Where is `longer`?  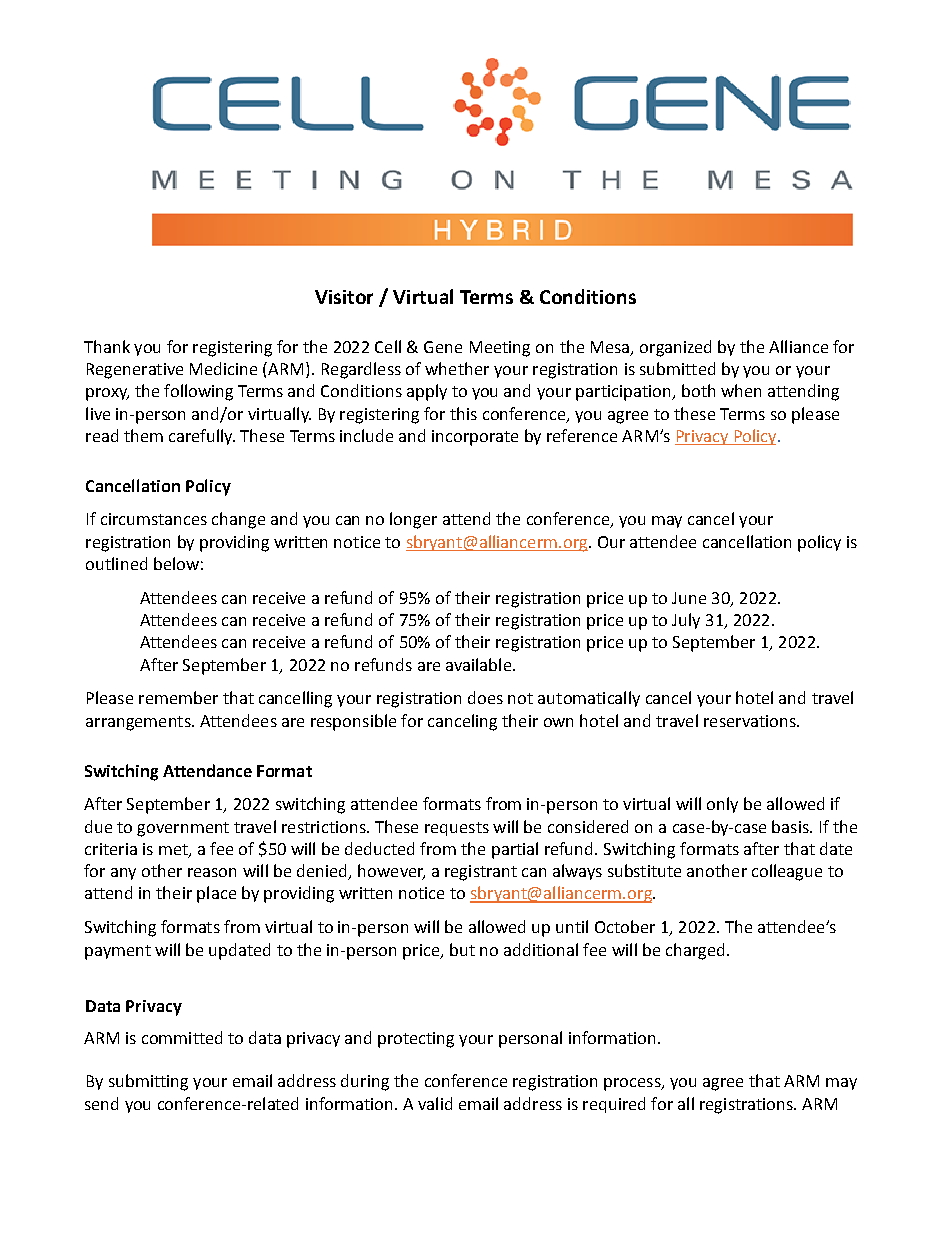 longer is located at coordinates (413, 520).
